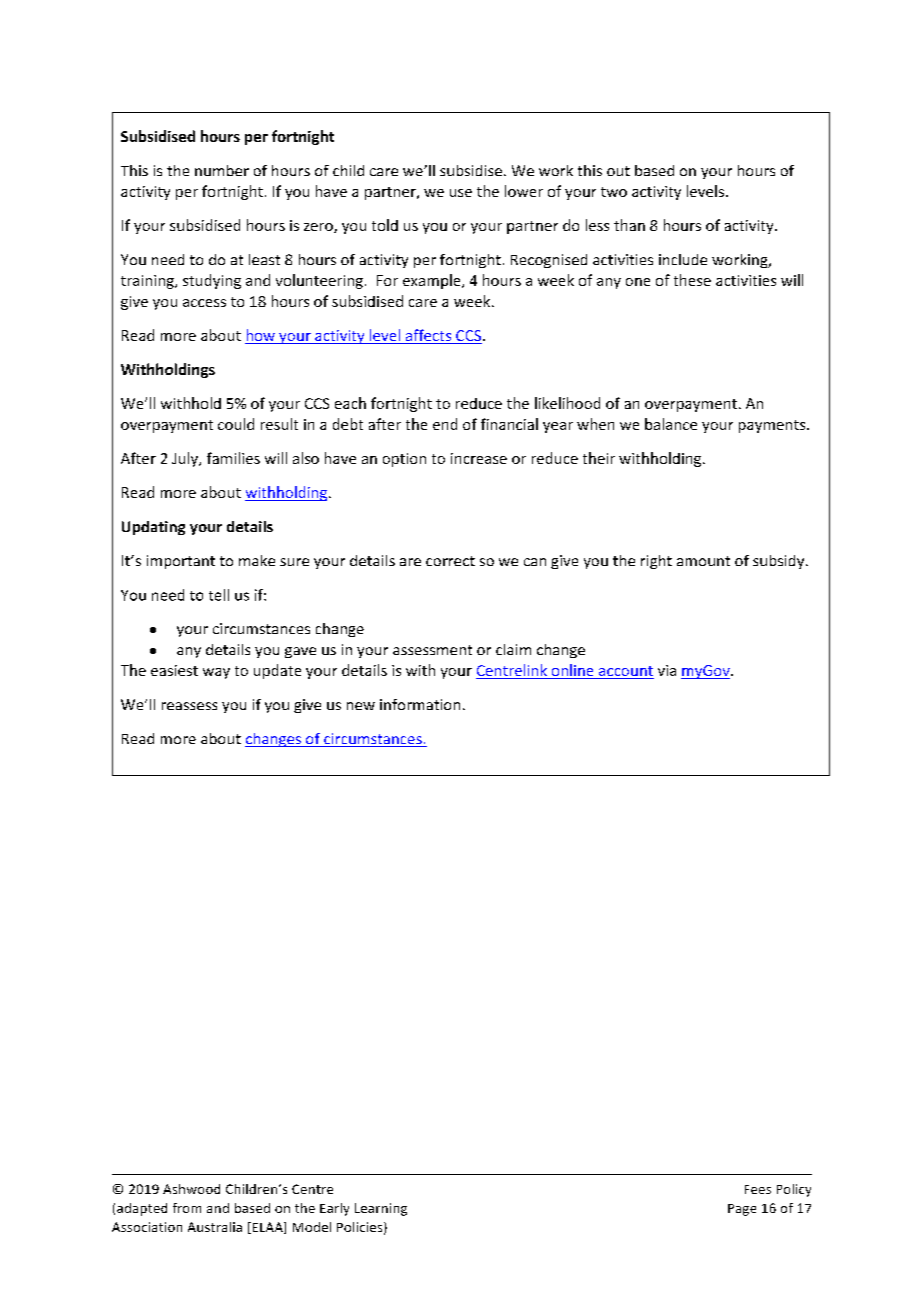 The width and height of the screenshot is (924, 1308). What do you see at coordinates (189, 706) in the screenshot?
I see `reassess` at bounding box center [189, 706].
